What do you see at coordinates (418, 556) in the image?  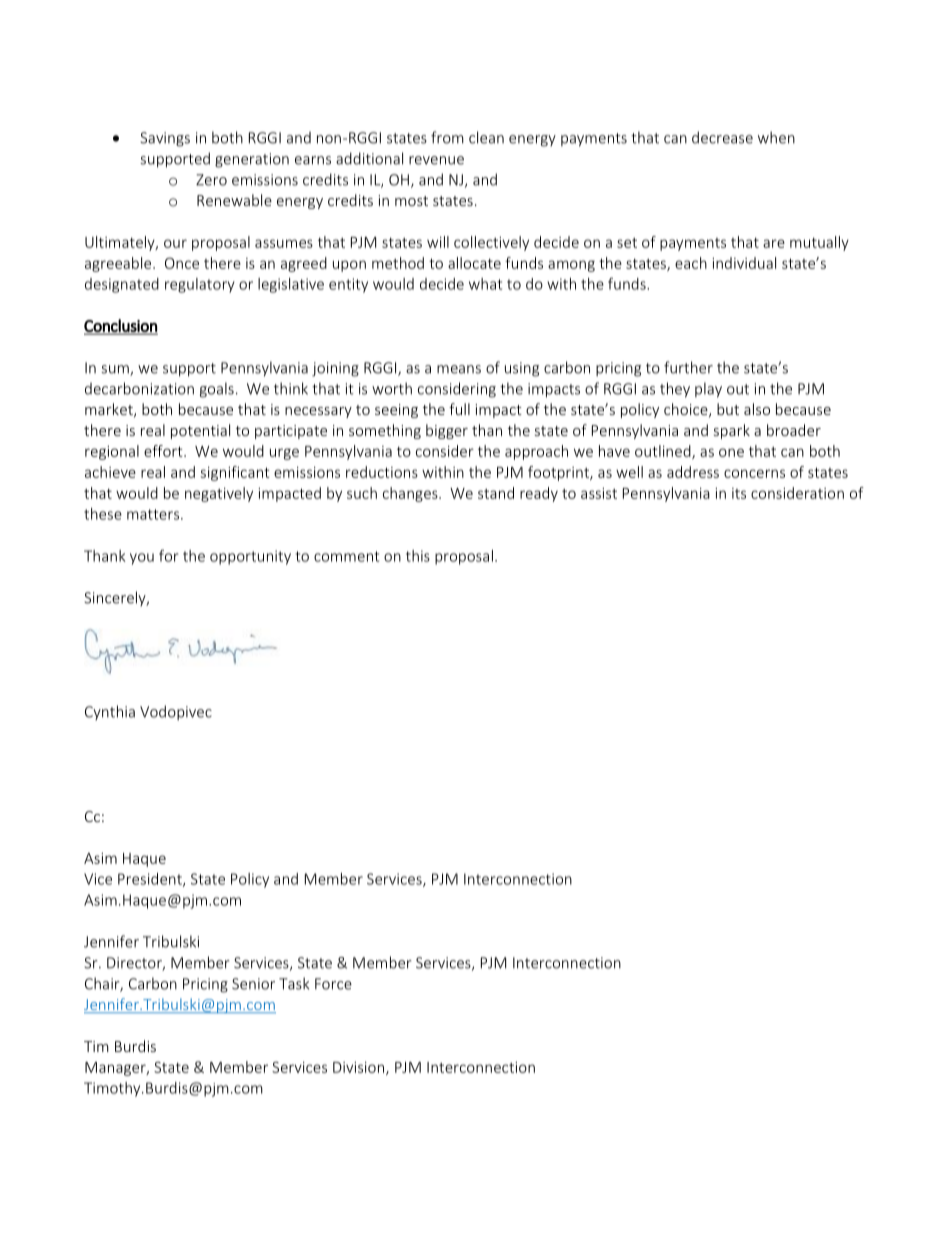 I see `this` at bounding box center [418, 556].
